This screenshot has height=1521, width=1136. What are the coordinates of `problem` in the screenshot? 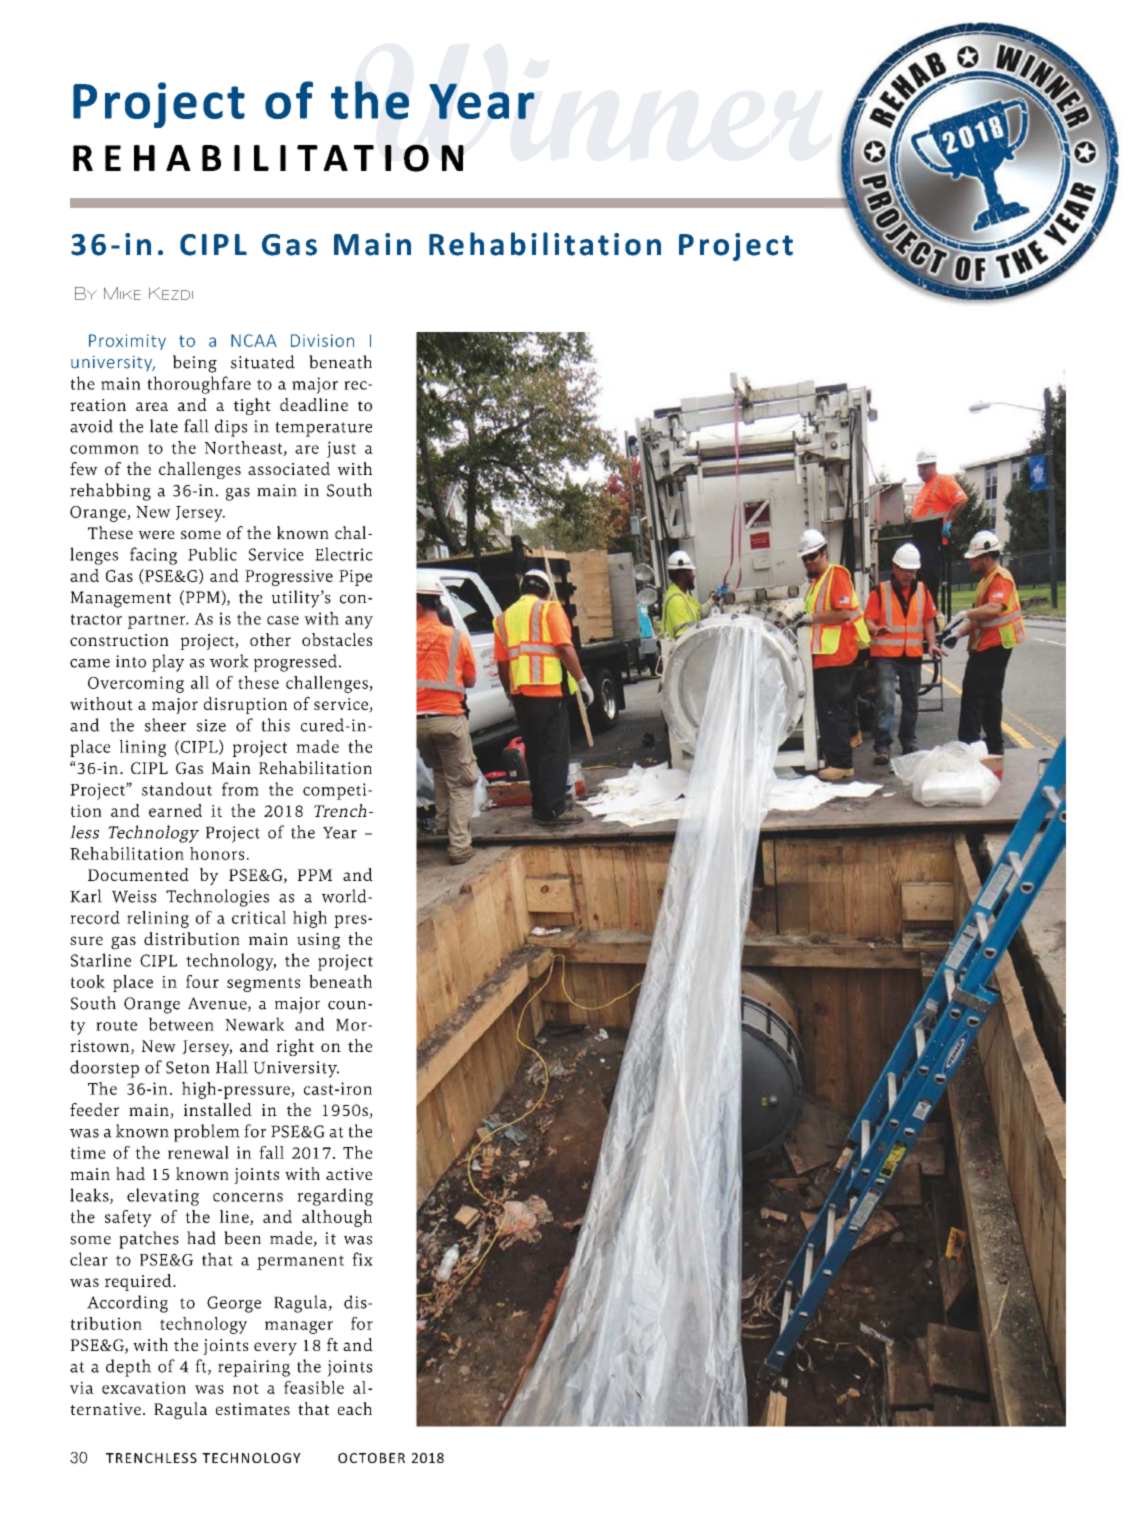 It's located at (207, 1133).
